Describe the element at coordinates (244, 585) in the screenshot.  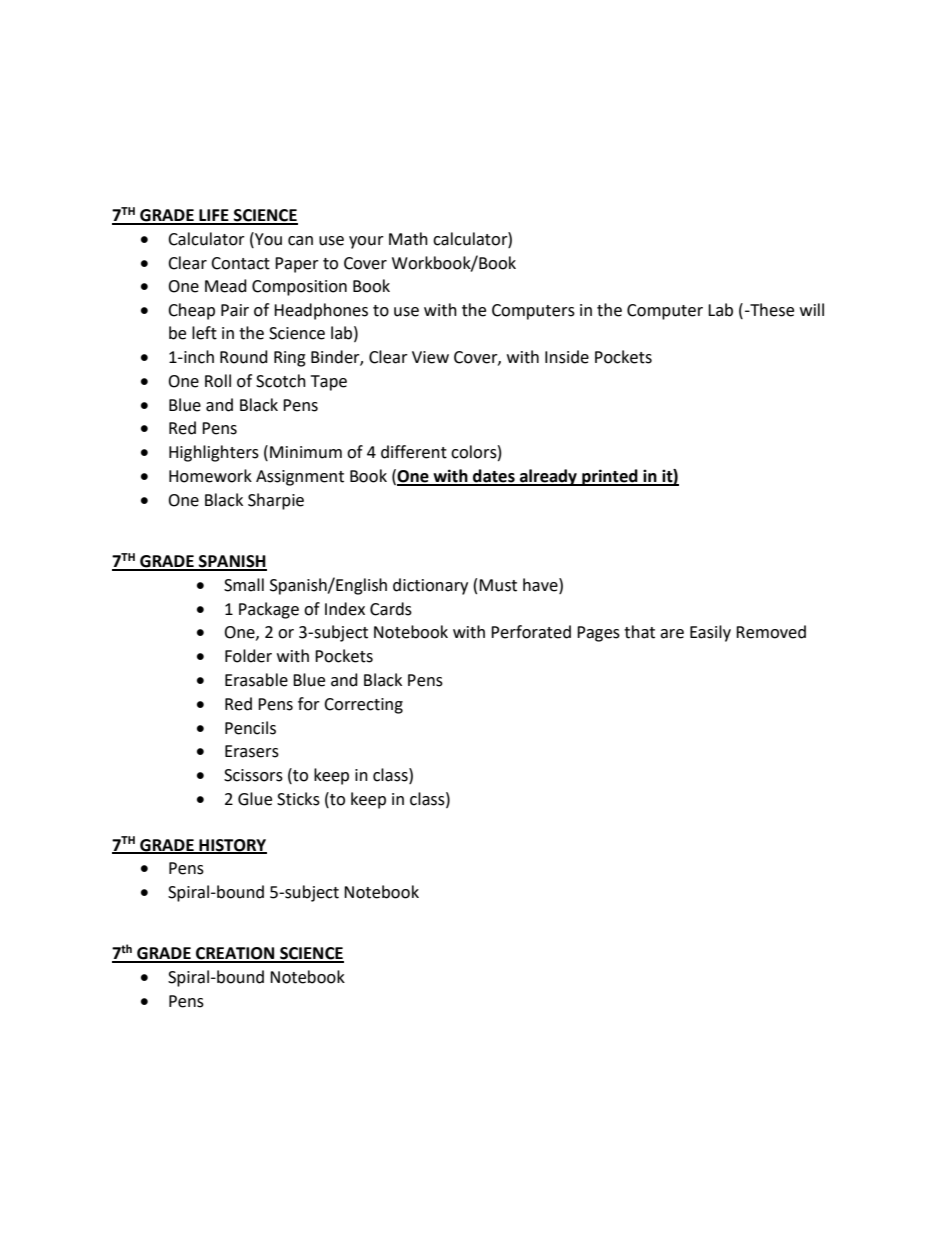
I see `Small` at that location.
